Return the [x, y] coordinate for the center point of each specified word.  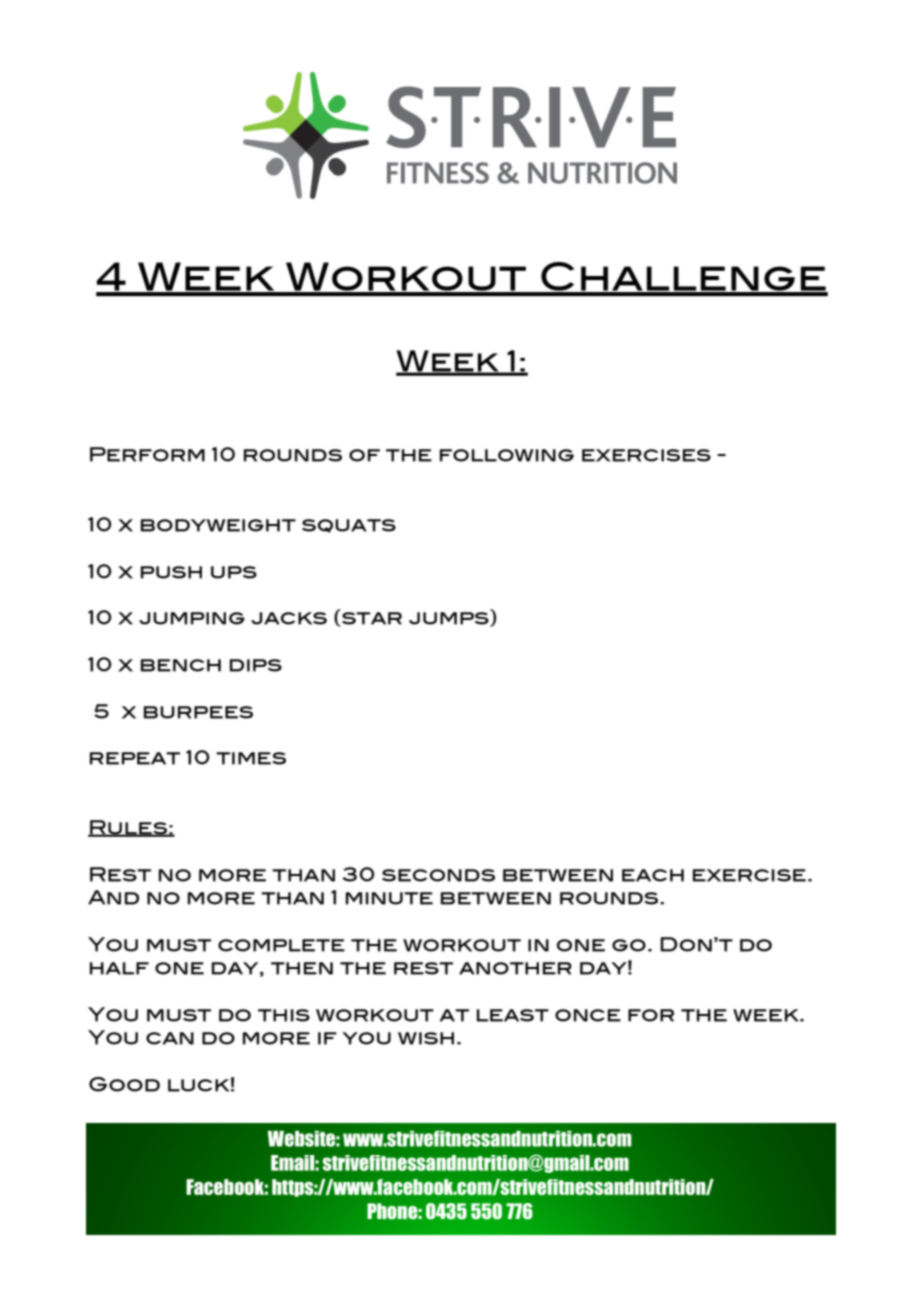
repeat [135, 758]
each [653, 875]
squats [349, 526]
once [588, 1015]
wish [426, 1038]
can [170, 1038]
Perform [147, 454]
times [251, 758]
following [507, 455]
